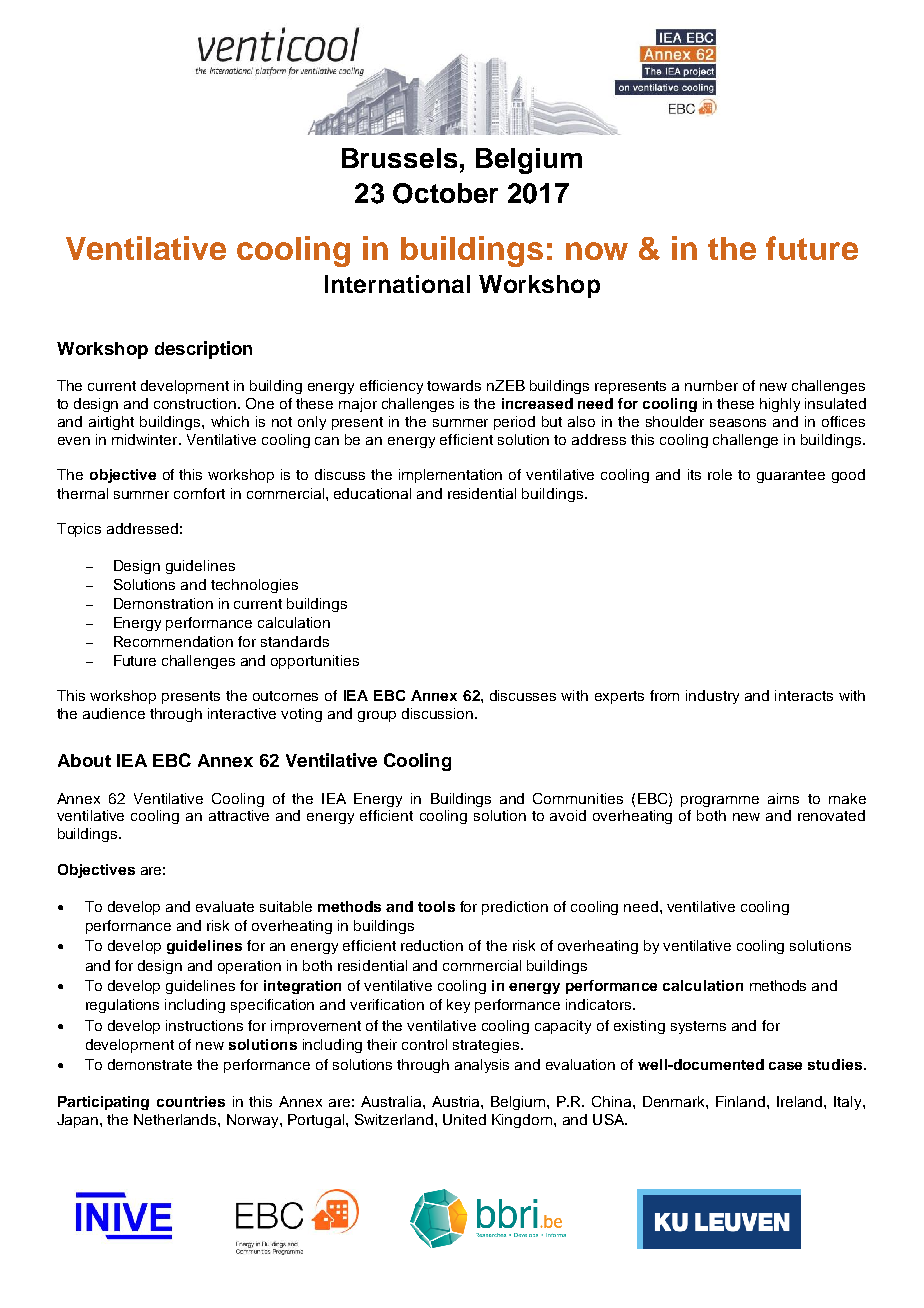 This image has height=1308, width=924. What do you see at coordinates (597, 251) in the image?
I see `now` at bounding box center [597, 251].
